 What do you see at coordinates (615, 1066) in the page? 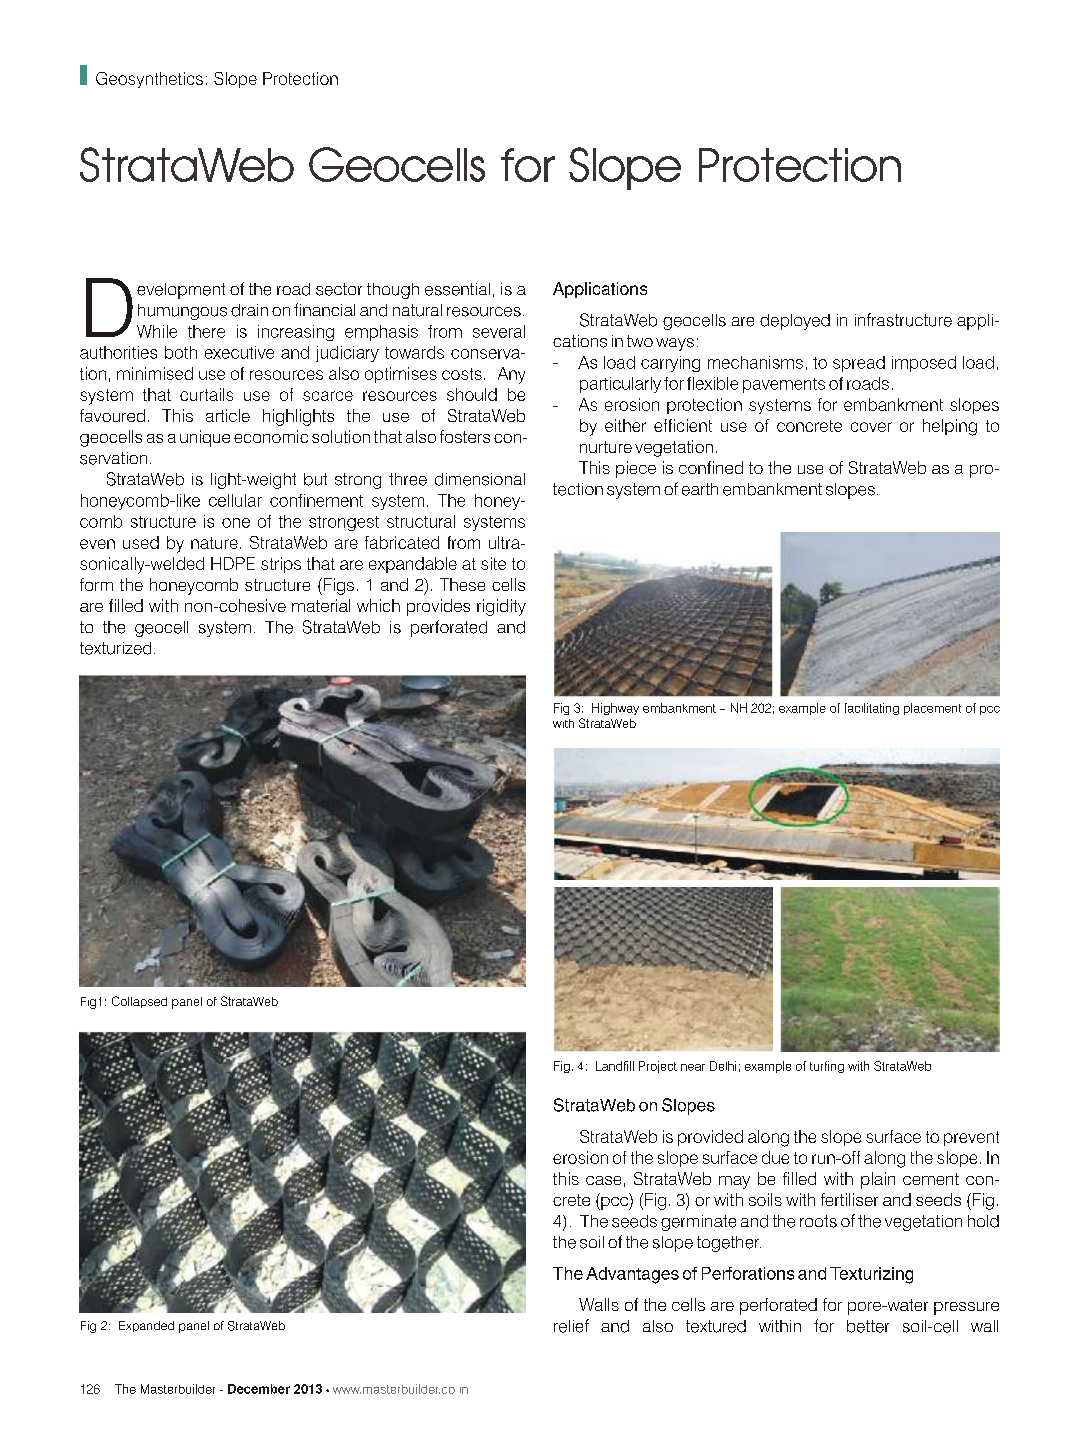
I see `Landfill` at bounding box center [615, 1066].
